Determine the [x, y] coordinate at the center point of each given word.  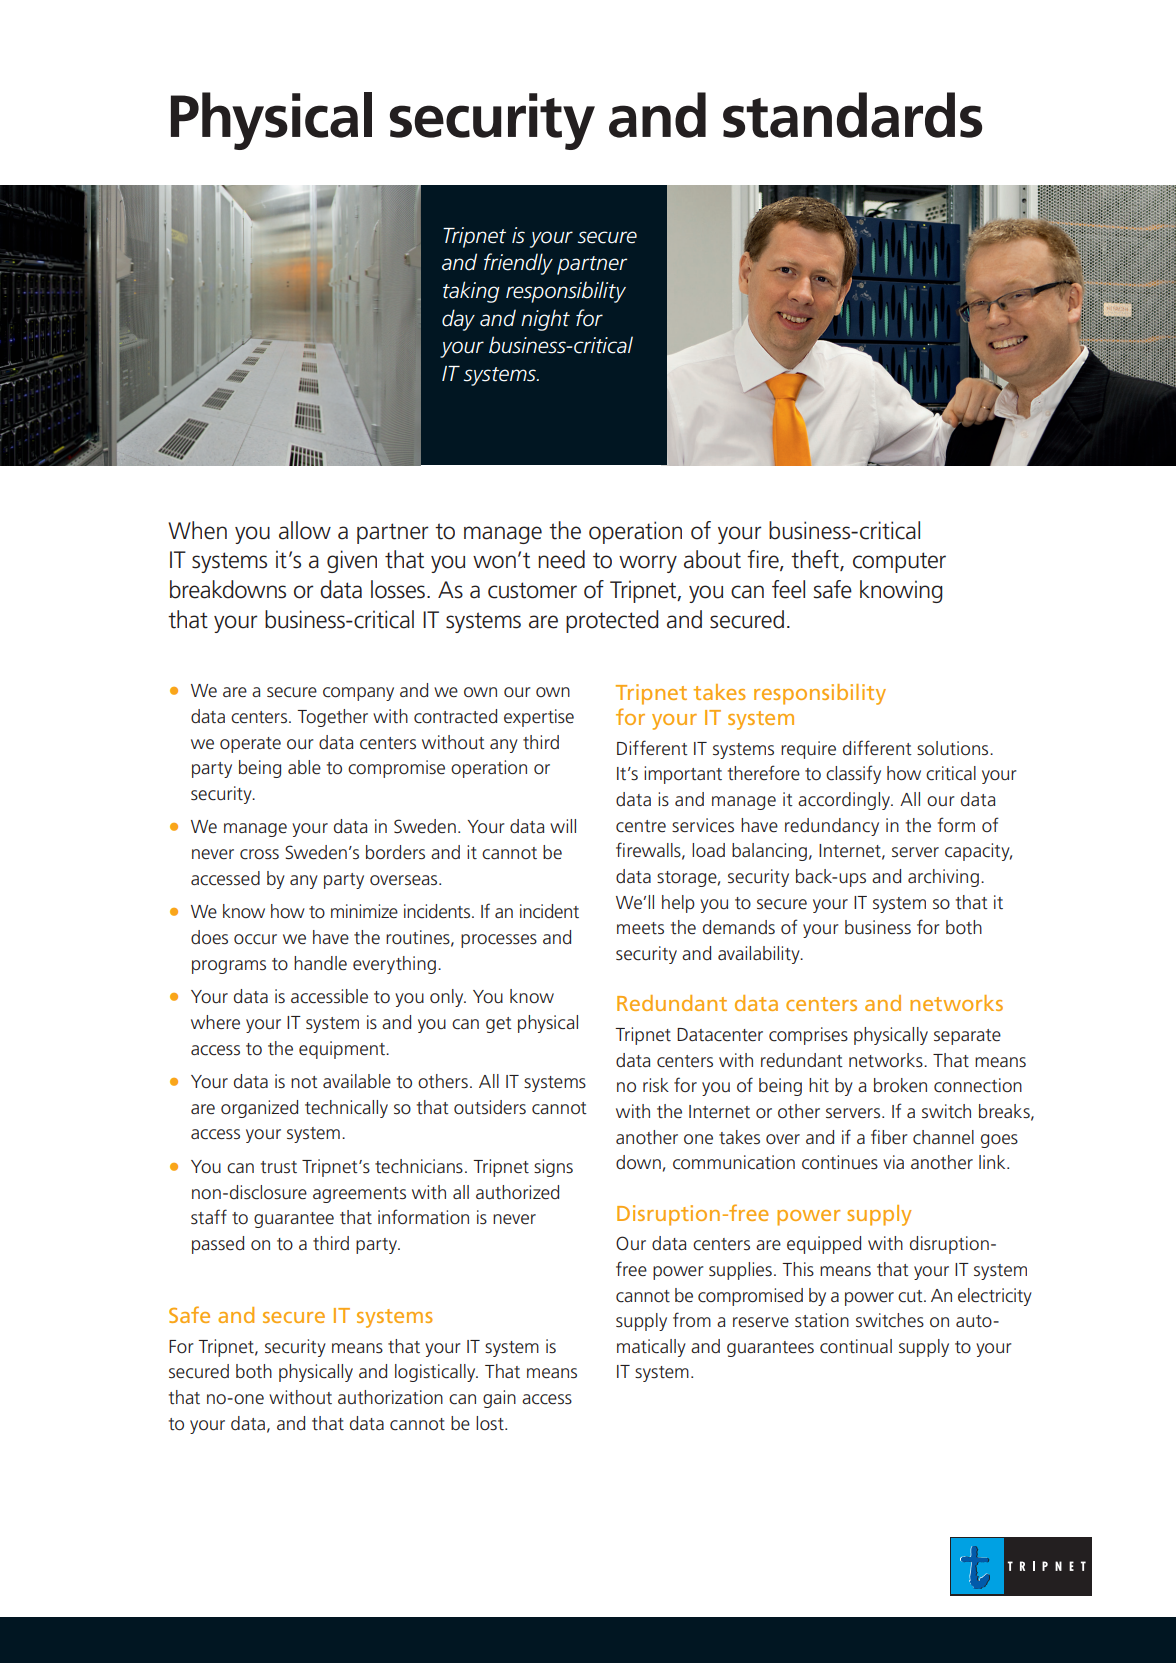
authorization [390, 1397]
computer [899, 562]
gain [499, 1399]
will [563, 826]
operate [250, 745]
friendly [518, 264]
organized [259, 1109]
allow [305, 530]
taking [471, 292]
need [561, 559]
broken [900, 1085]
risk [656, 1085]
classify [853, 774]
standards [852, 115]
